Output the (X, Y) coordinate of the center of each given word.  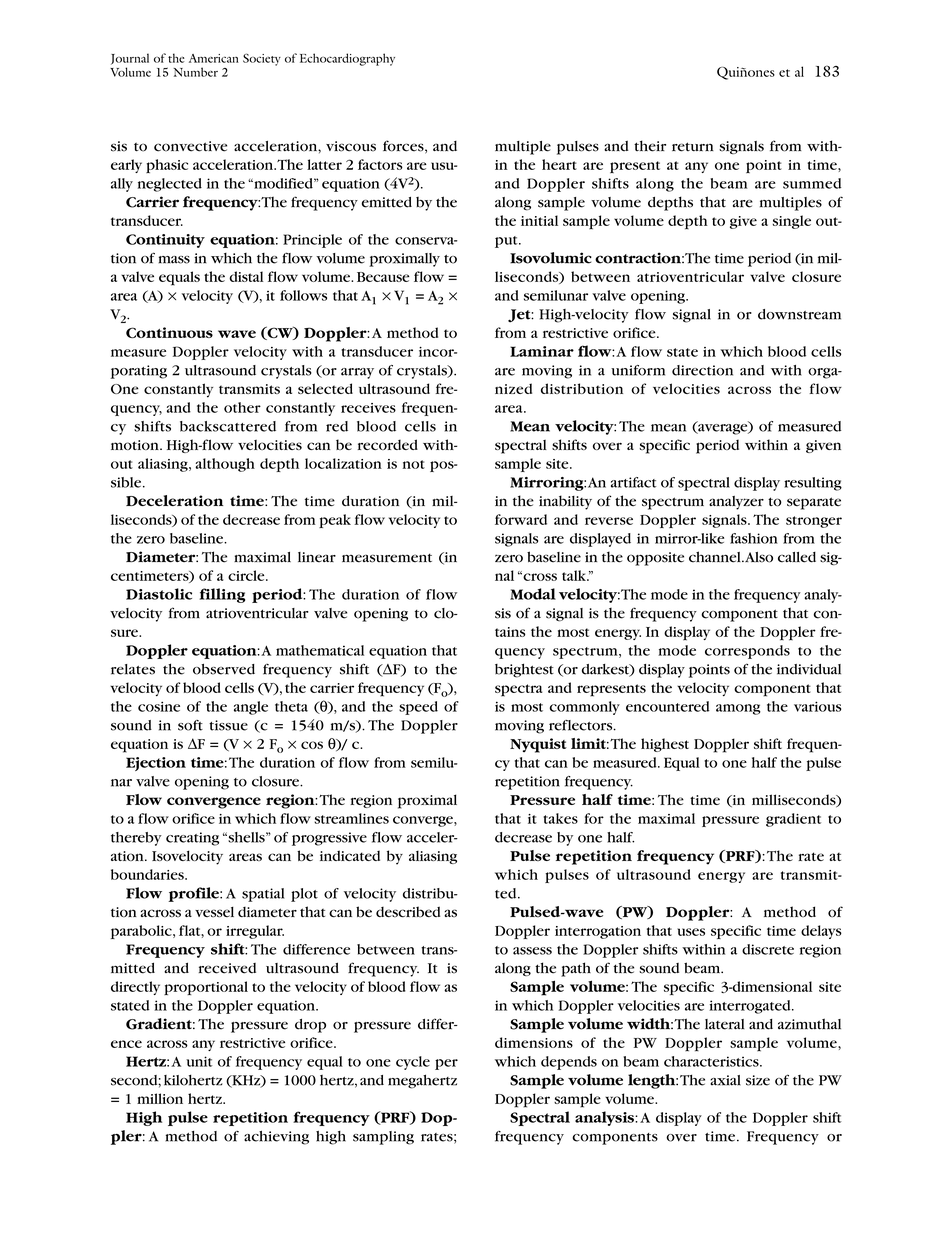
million (160, 1098)
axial (725, 1080)
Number (195, 72)
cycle (413, 1063)
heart (559, 164)
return (693, 147)
